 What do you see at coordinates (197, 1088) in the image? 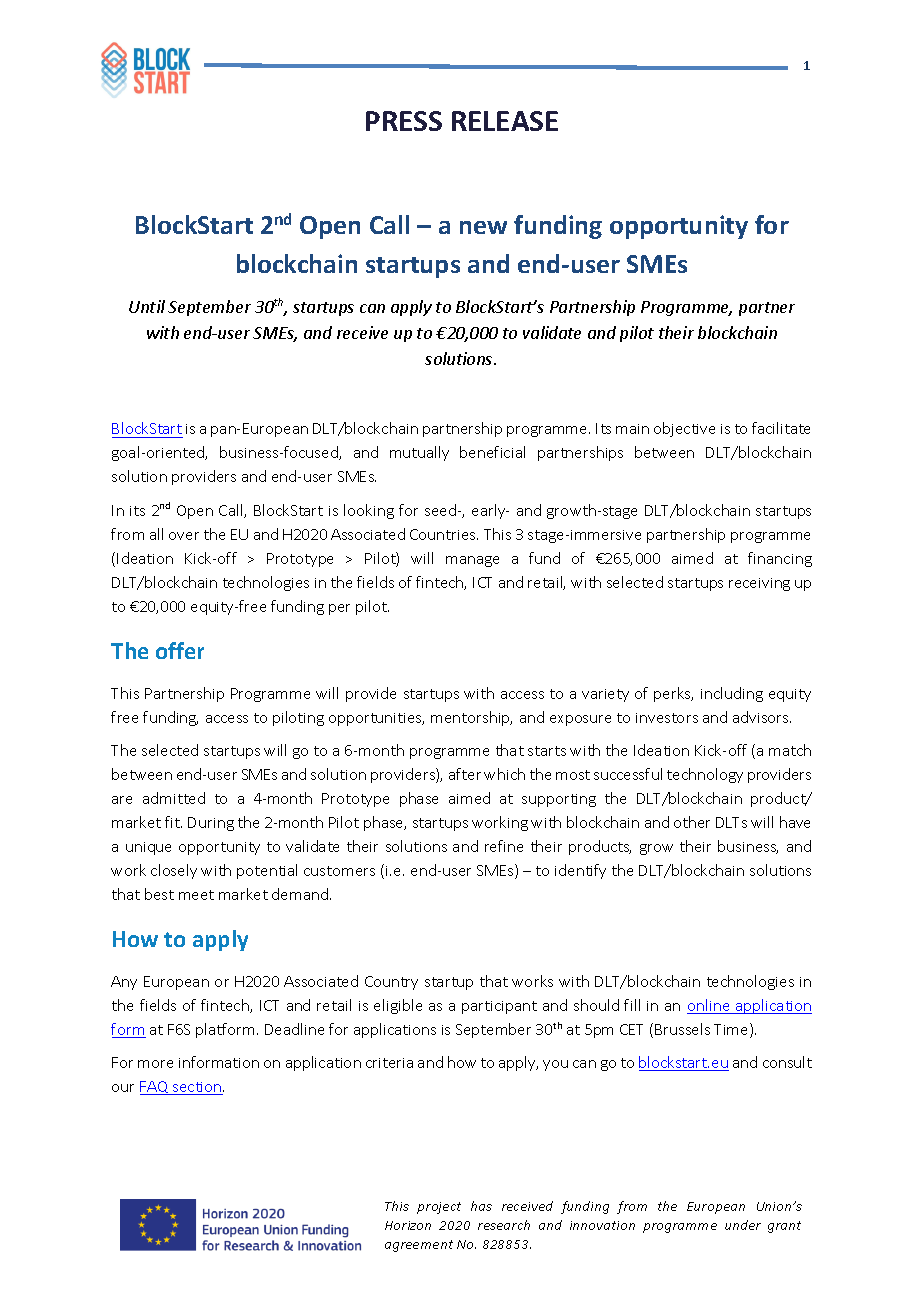
I see `section` at bounding box center [197, 1088].
